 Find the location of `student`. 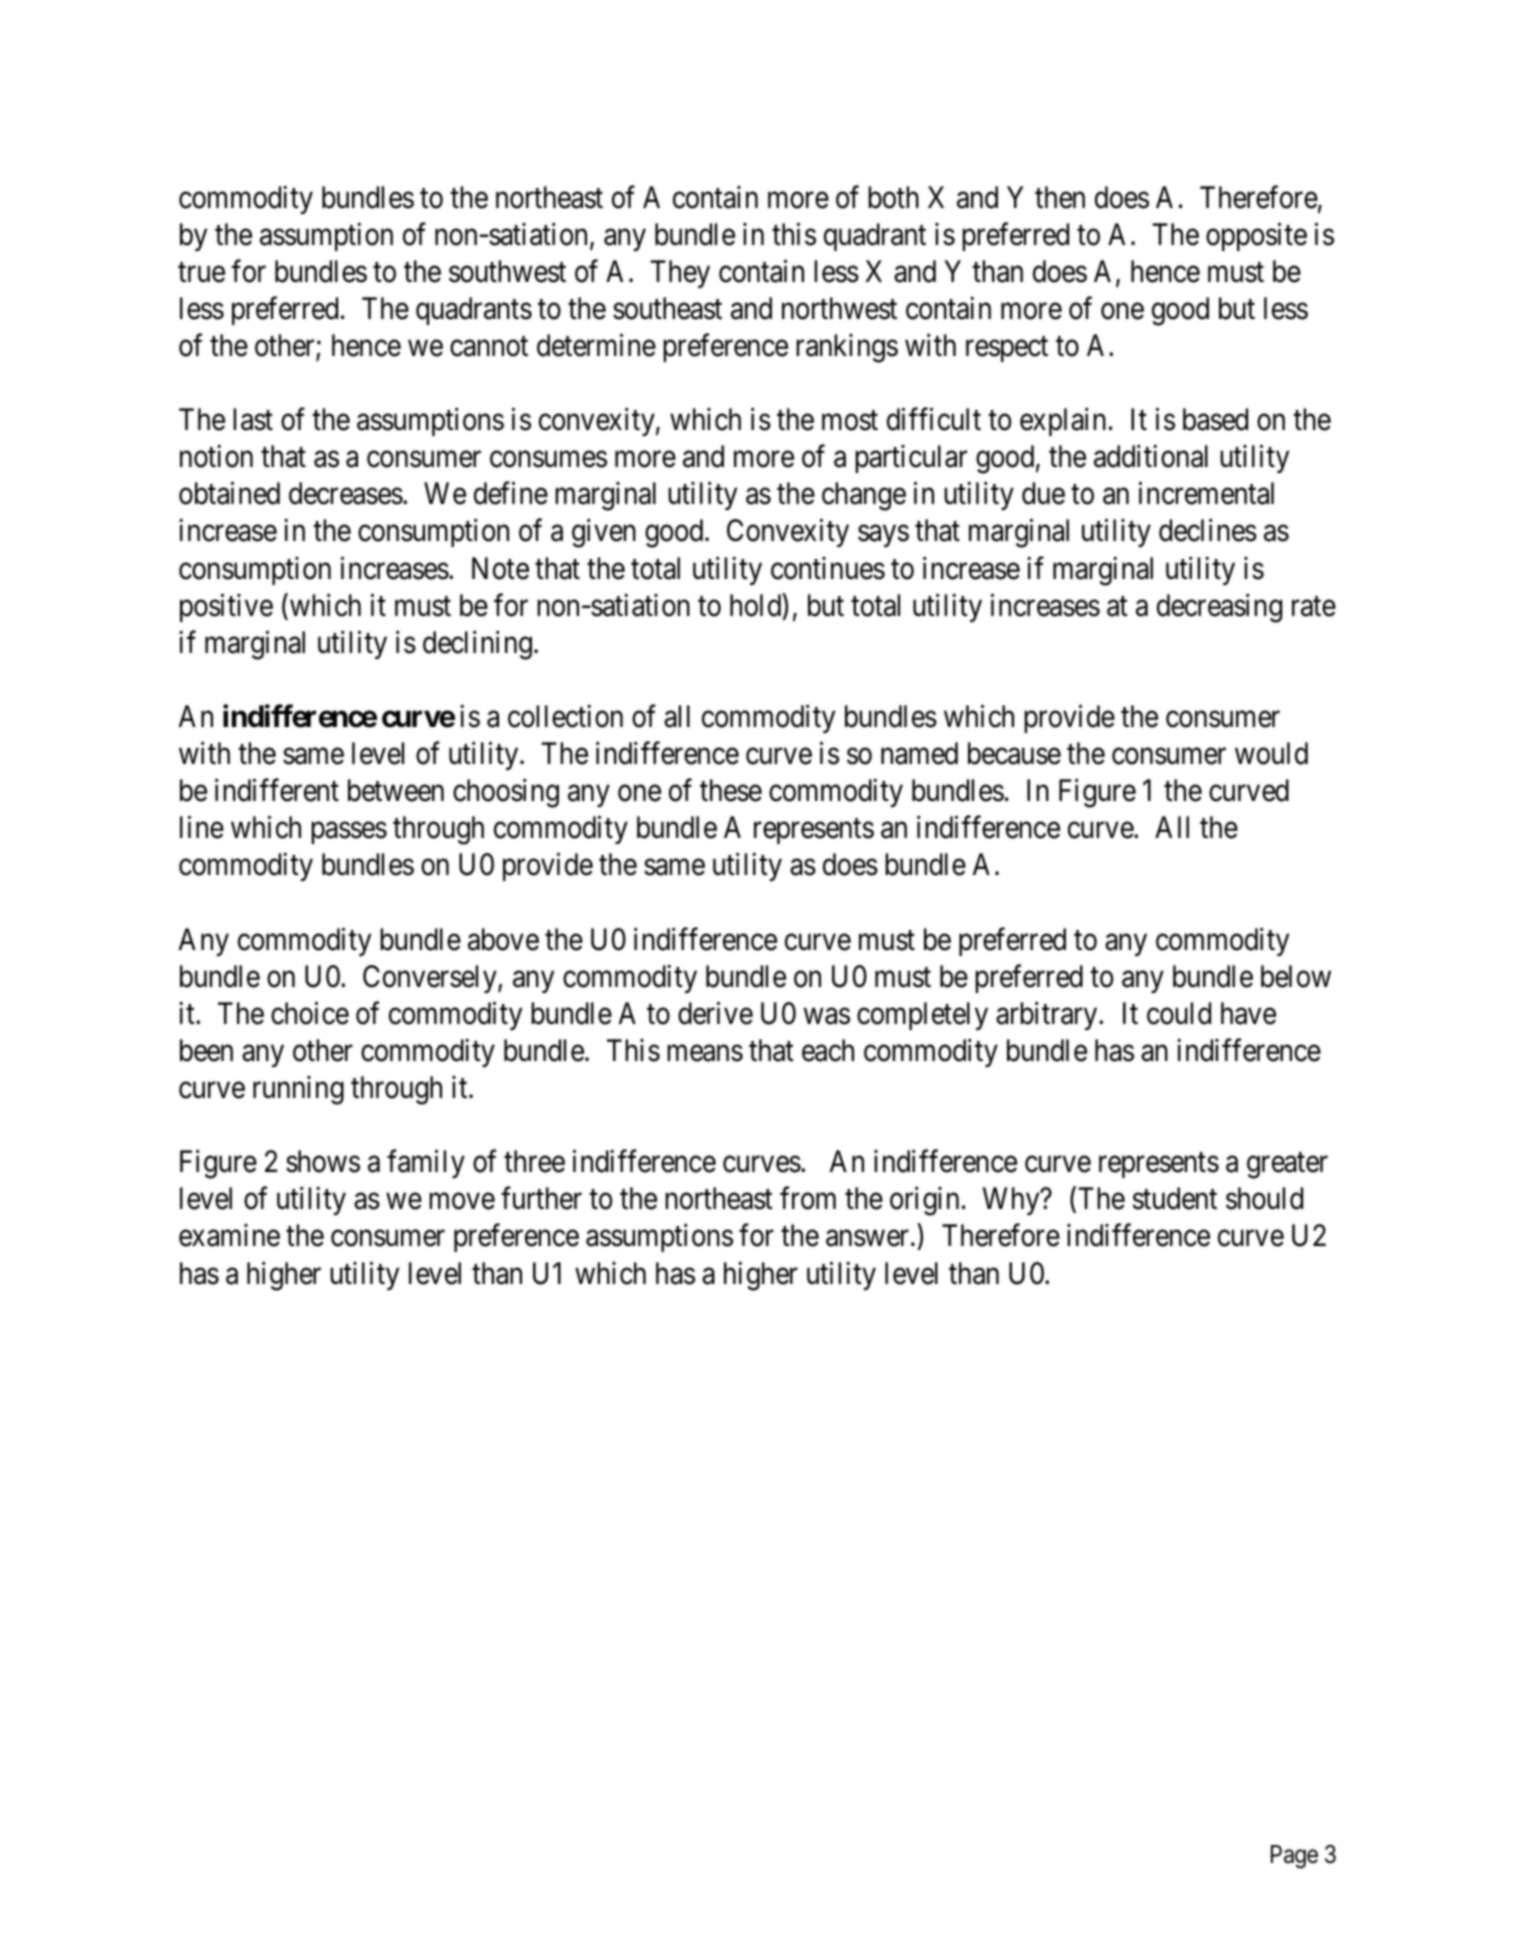

student is located at coordinates (1174, 1198).
